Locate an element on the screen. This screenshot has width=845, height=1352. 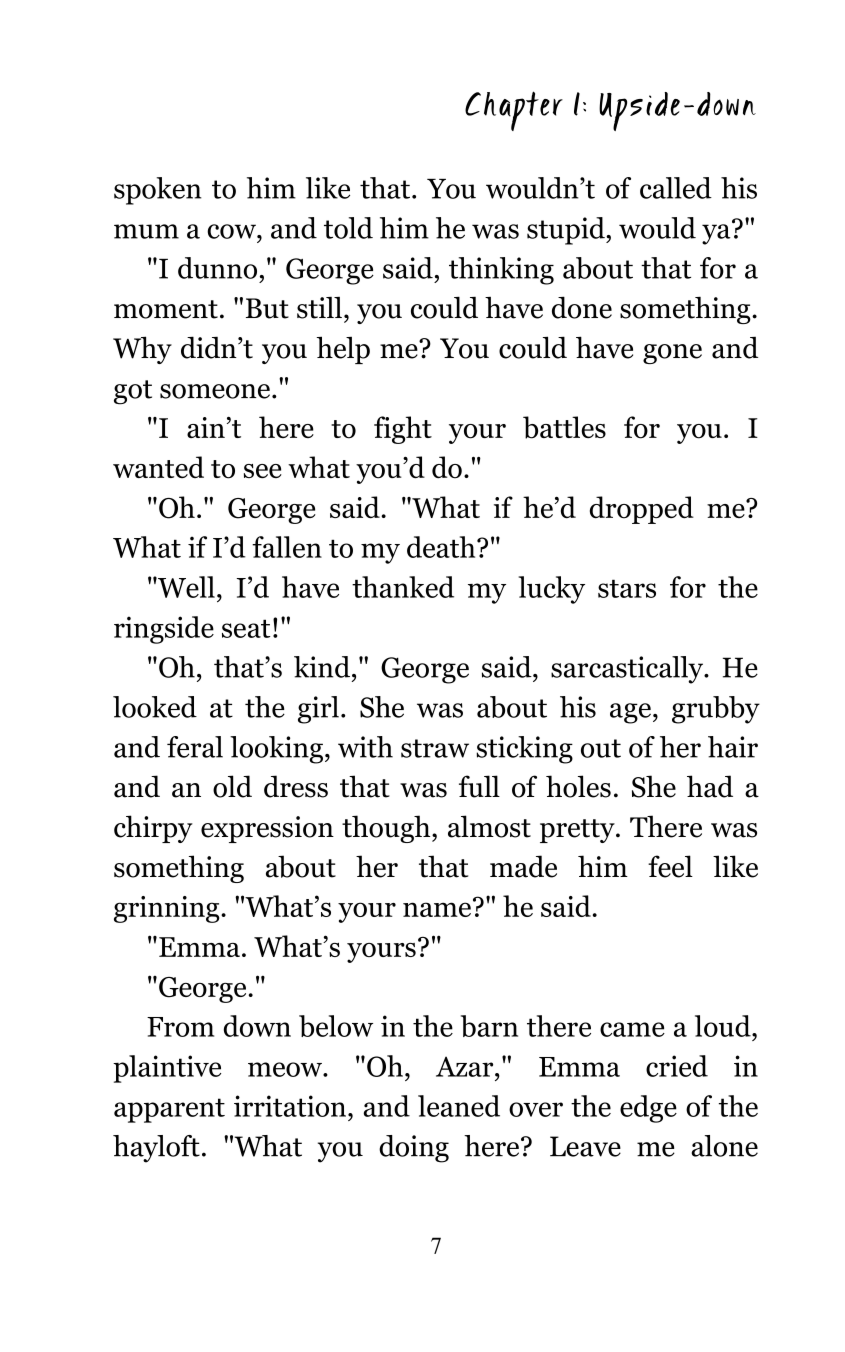
Chapter is located at coordinates (514, 111).
